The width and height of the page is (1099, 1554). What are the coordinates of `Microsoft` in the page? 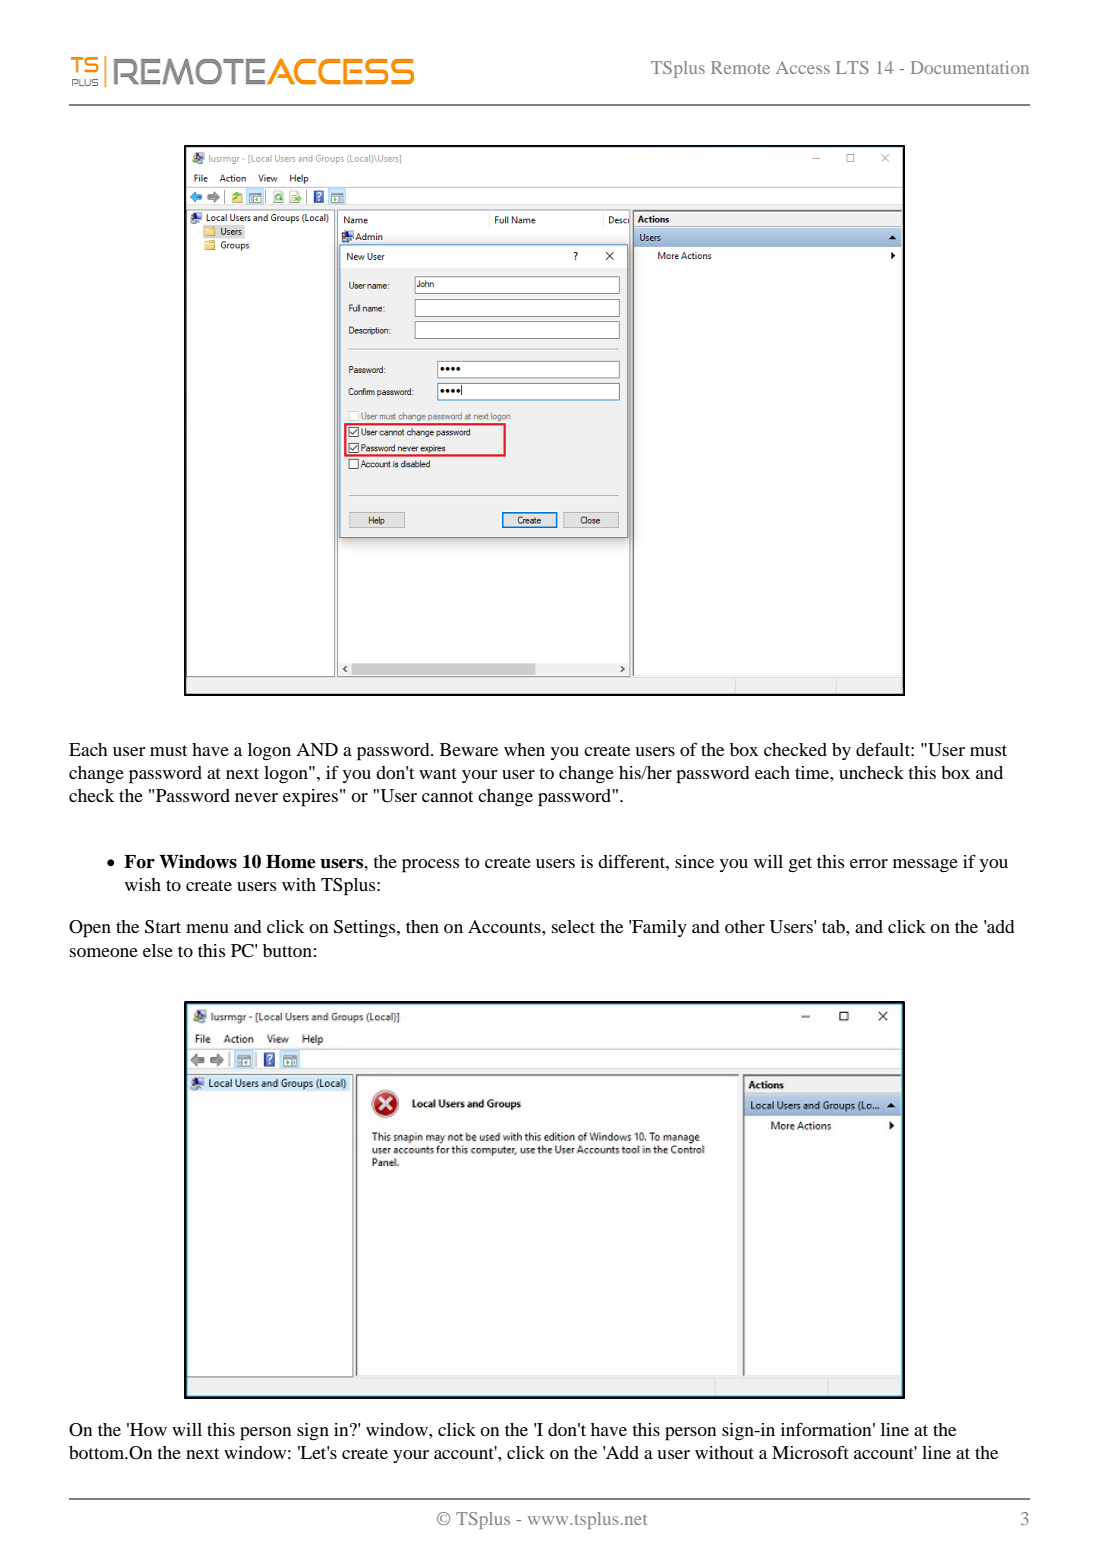 It's located at (810, 1452).
